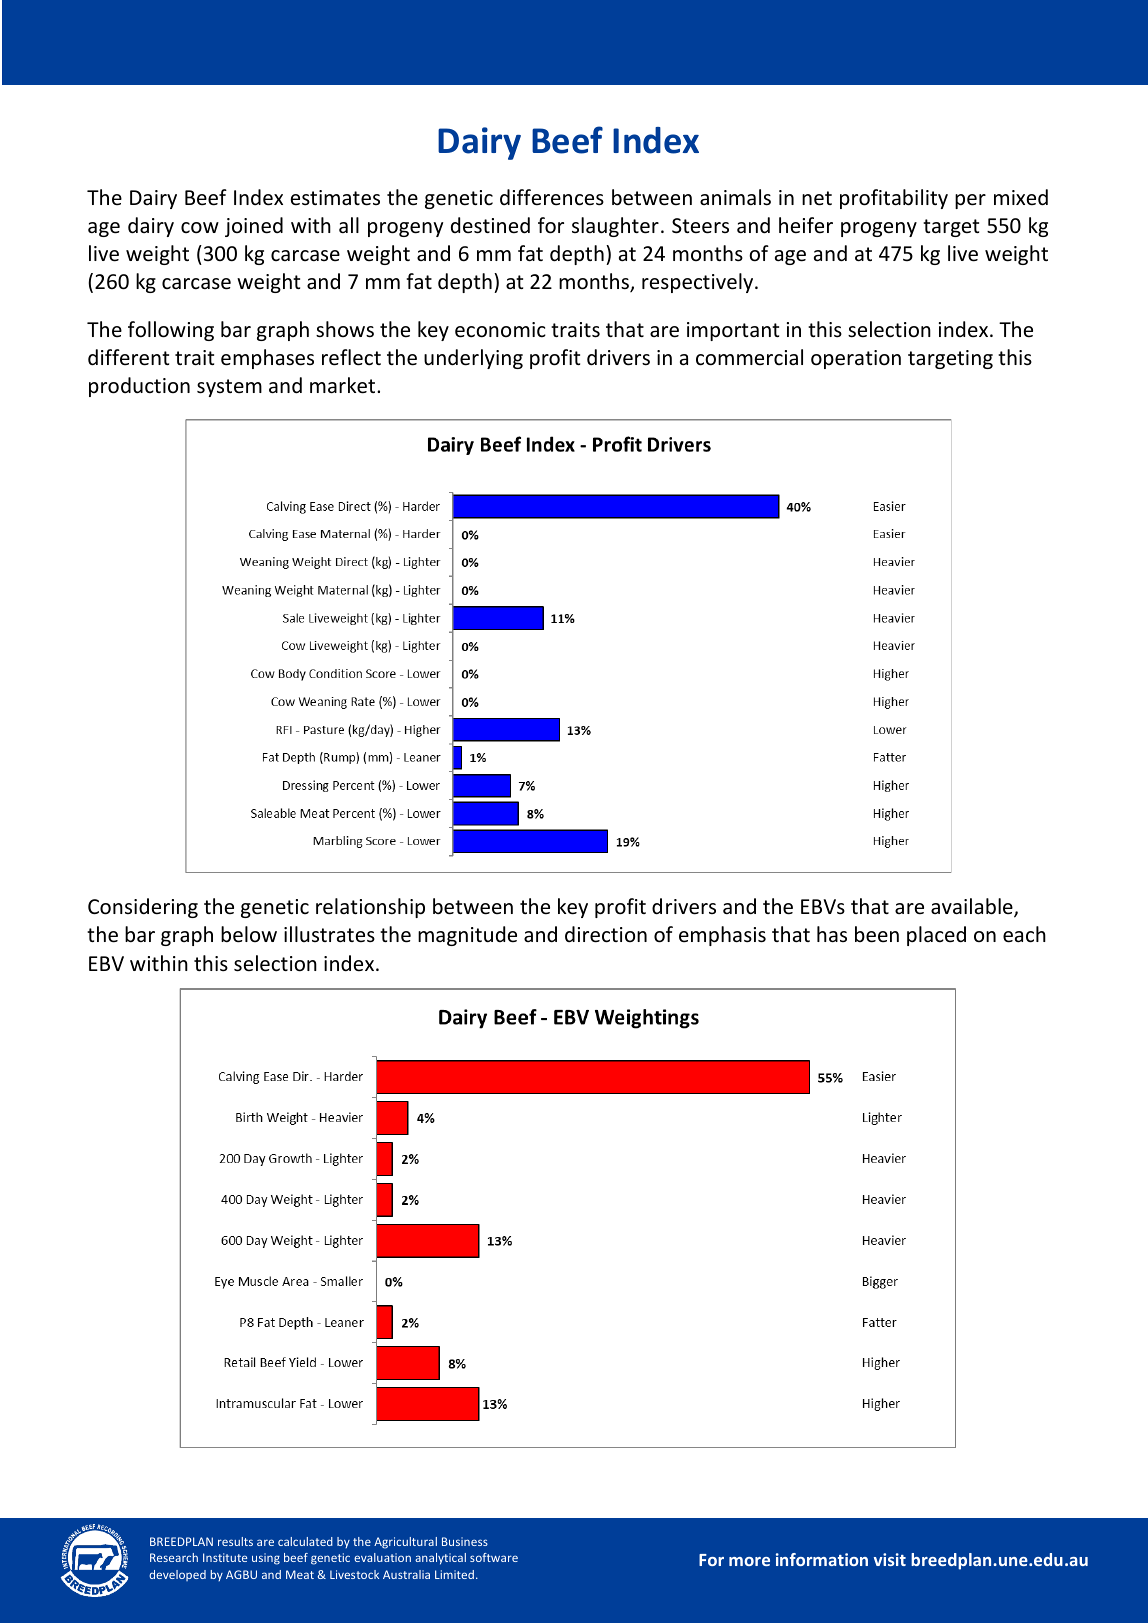 The image size is (1148, 1623). Describe the element at coordinates (806, 225) in the image. I see `heifer` at that location.
